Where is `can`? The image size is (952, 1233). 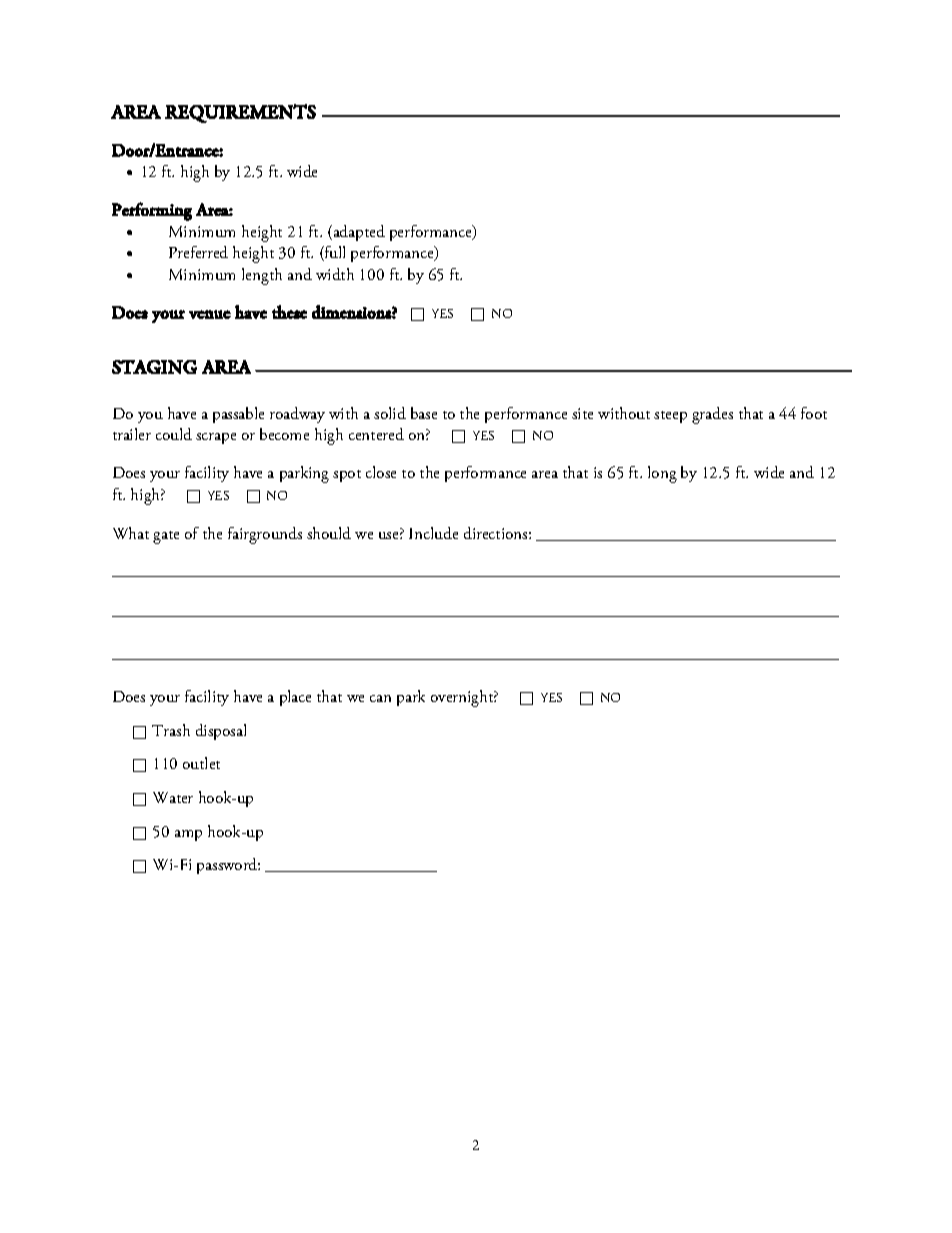 can is located at coordinates (380, 698).
